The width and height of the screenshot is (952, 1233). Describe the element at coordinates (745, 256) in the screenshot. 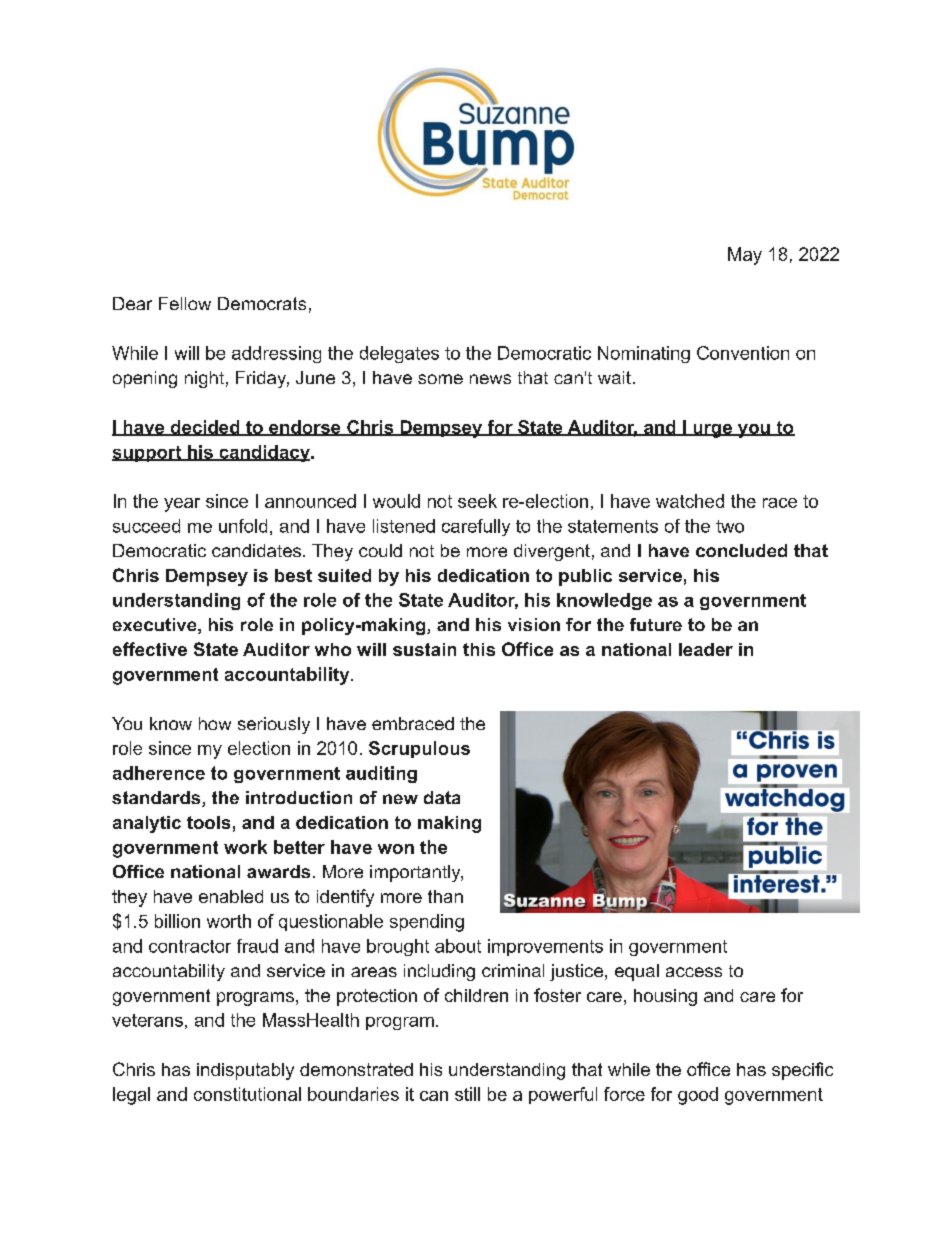

I see `May` at that location.
